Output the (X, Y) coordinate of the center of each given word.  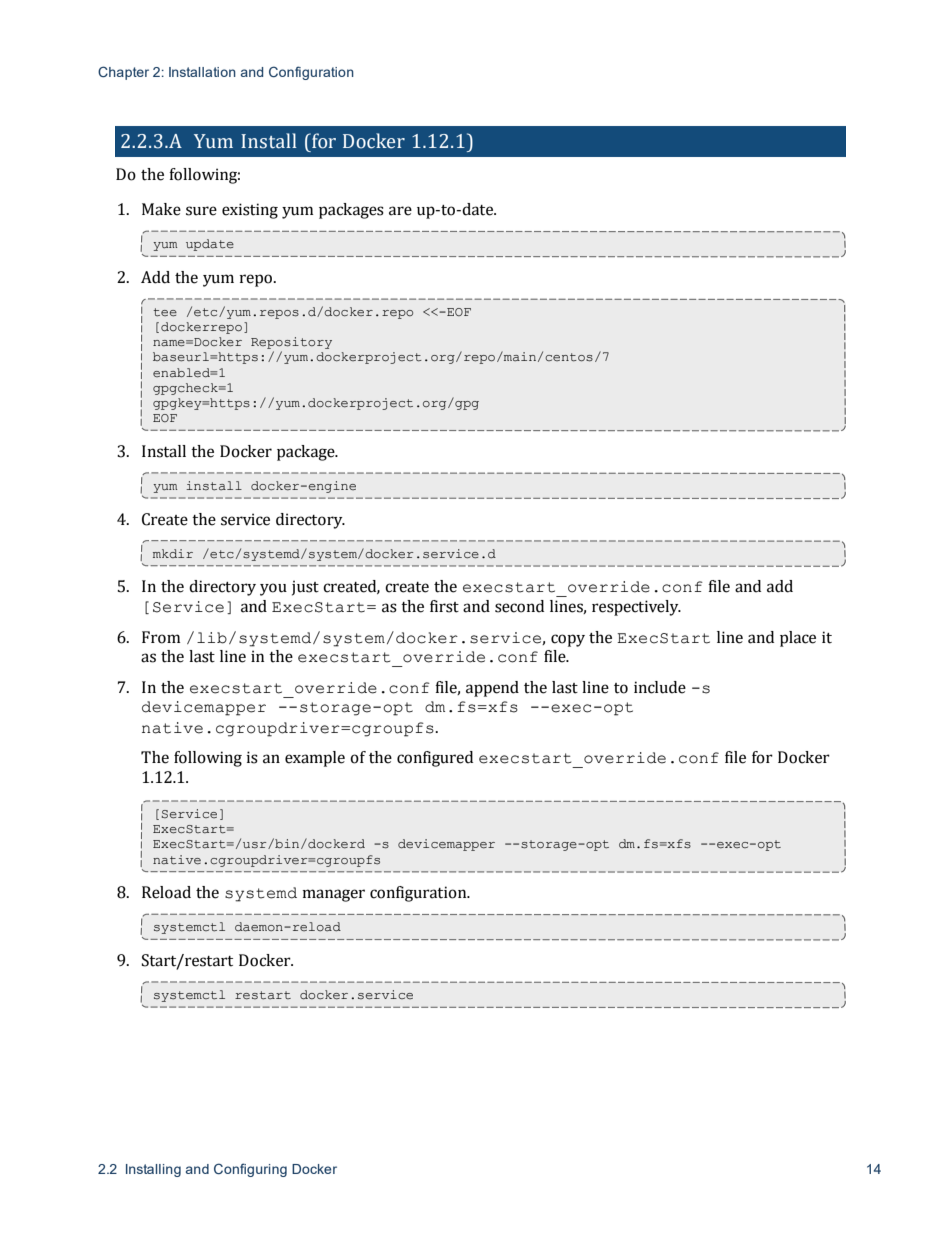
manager (334, 895)
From (161, 637)
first (444, 606)
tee (165, 312)
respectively (636, 608)
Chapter (123, 73)
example (315, 759)
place (798, 639)
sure (201, 211)
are (400, 211)
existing (250, 211)
